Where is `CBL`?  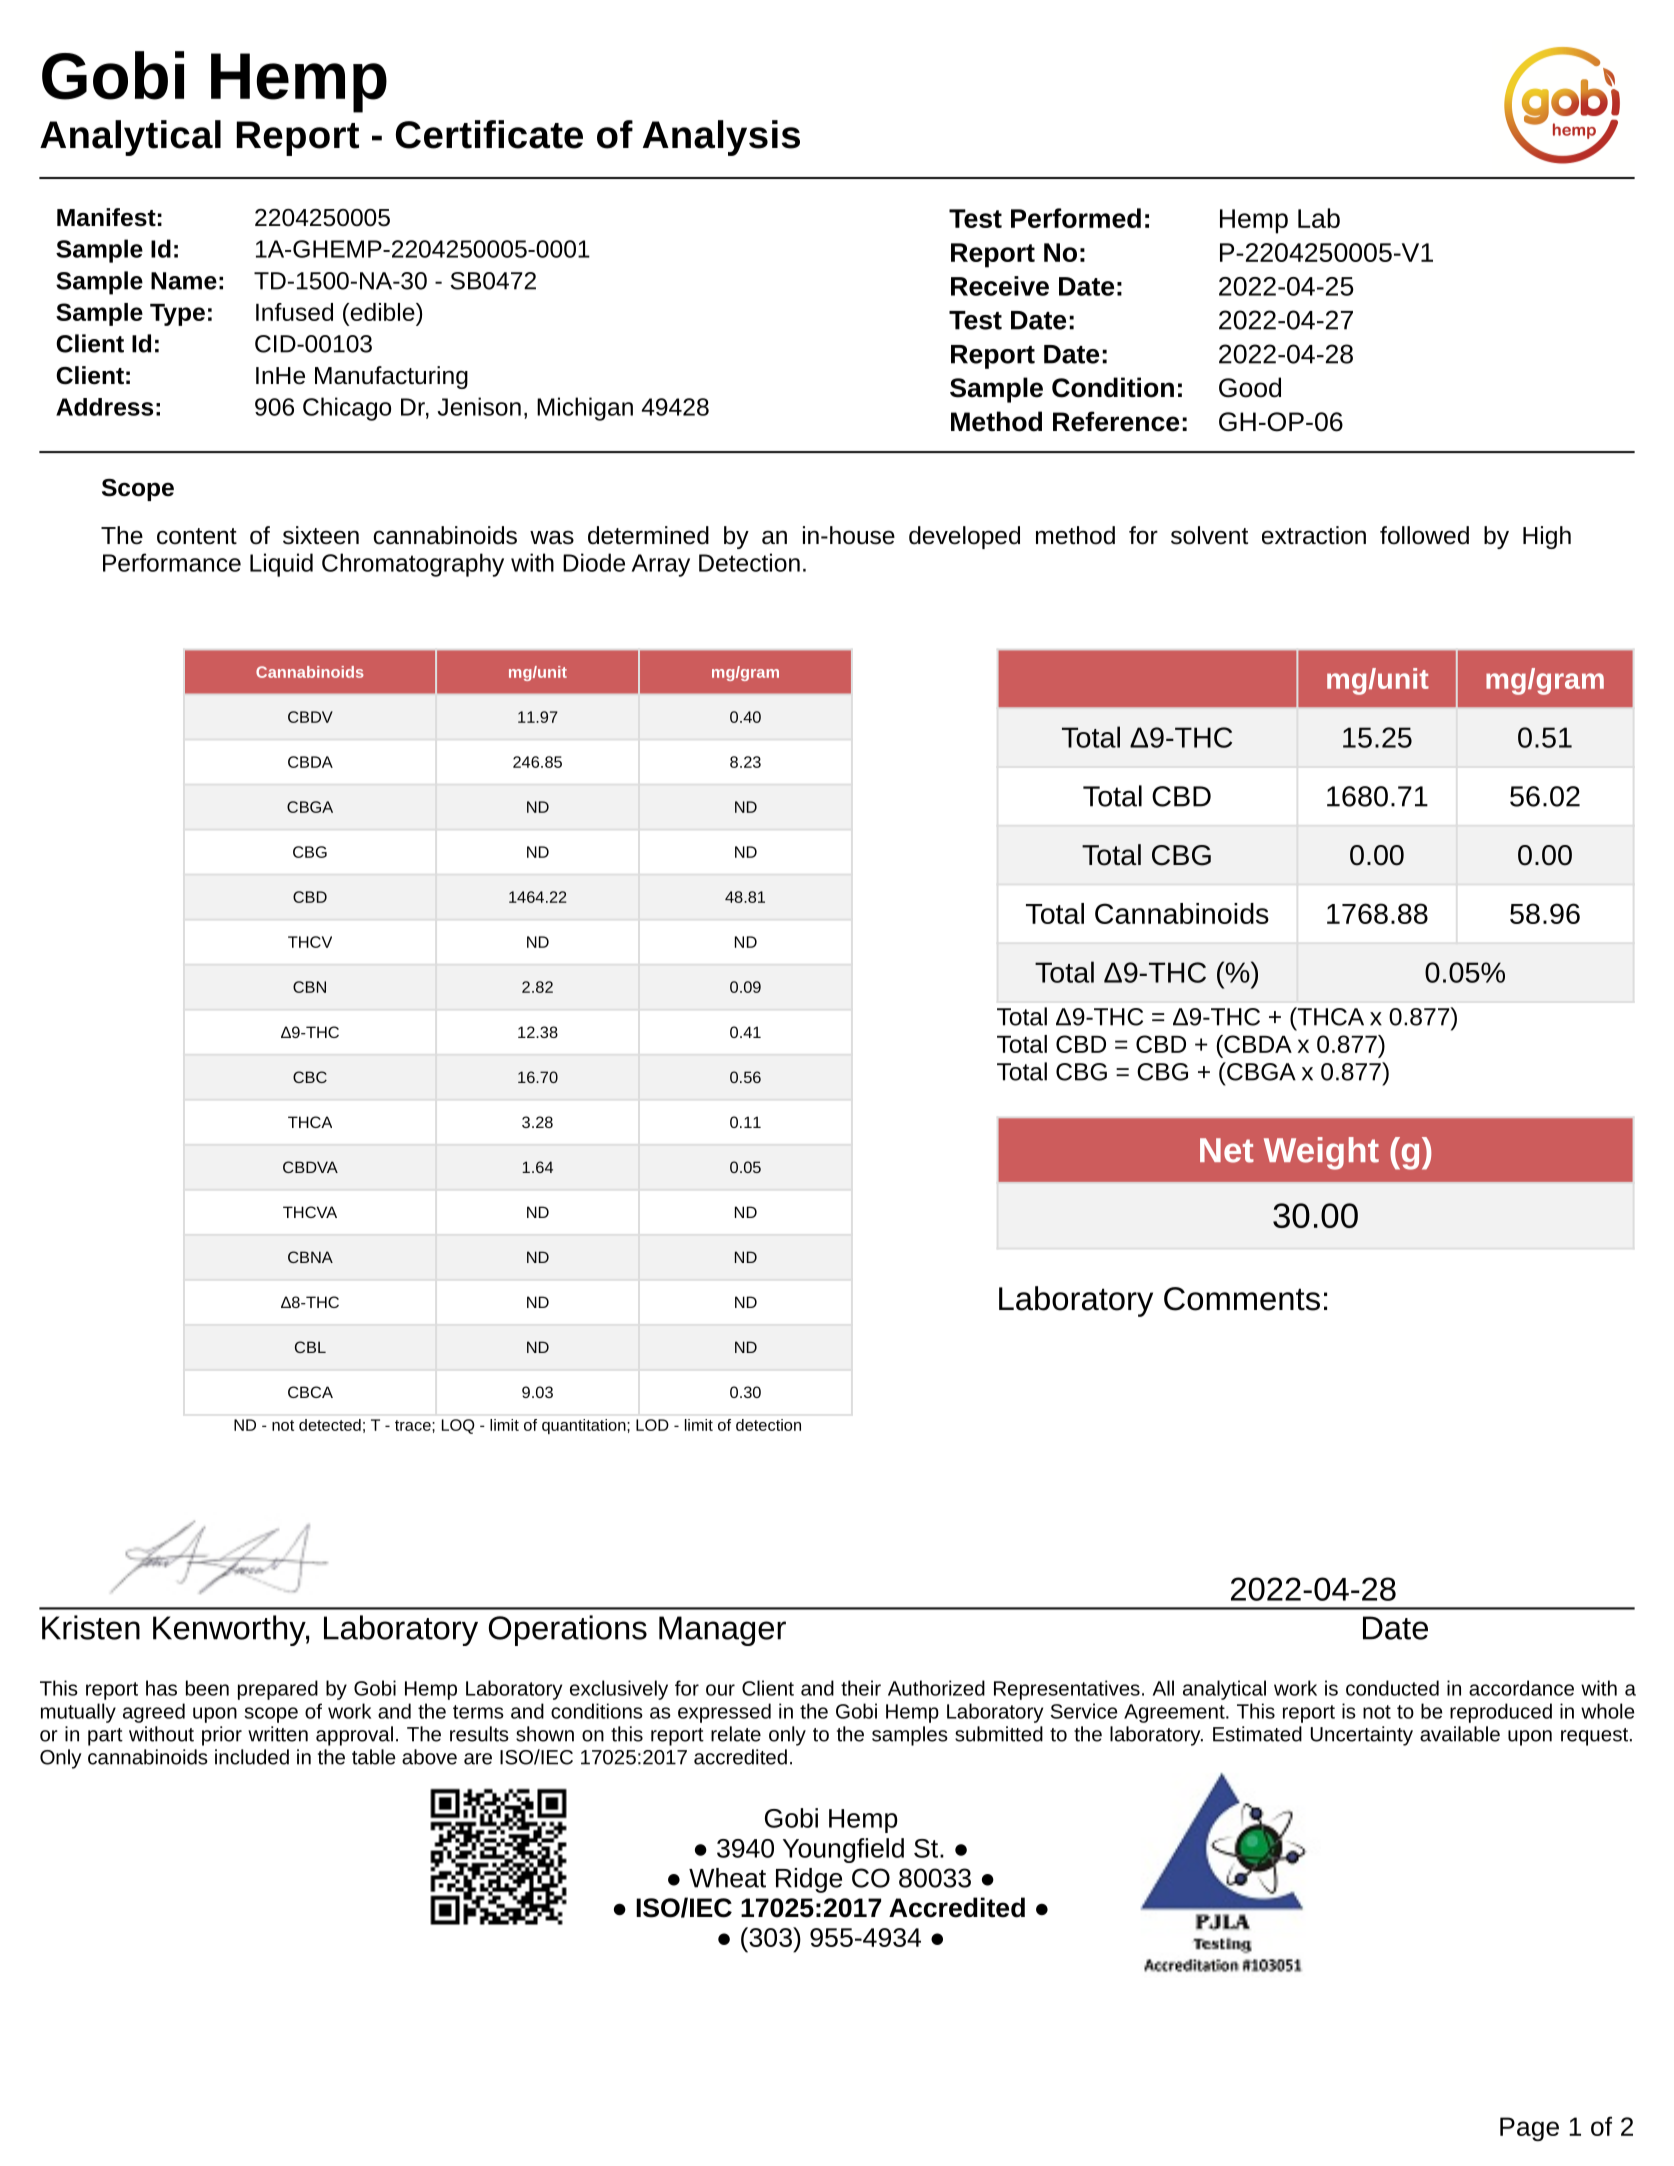
CBL is located at coordinates (310, 1347).
